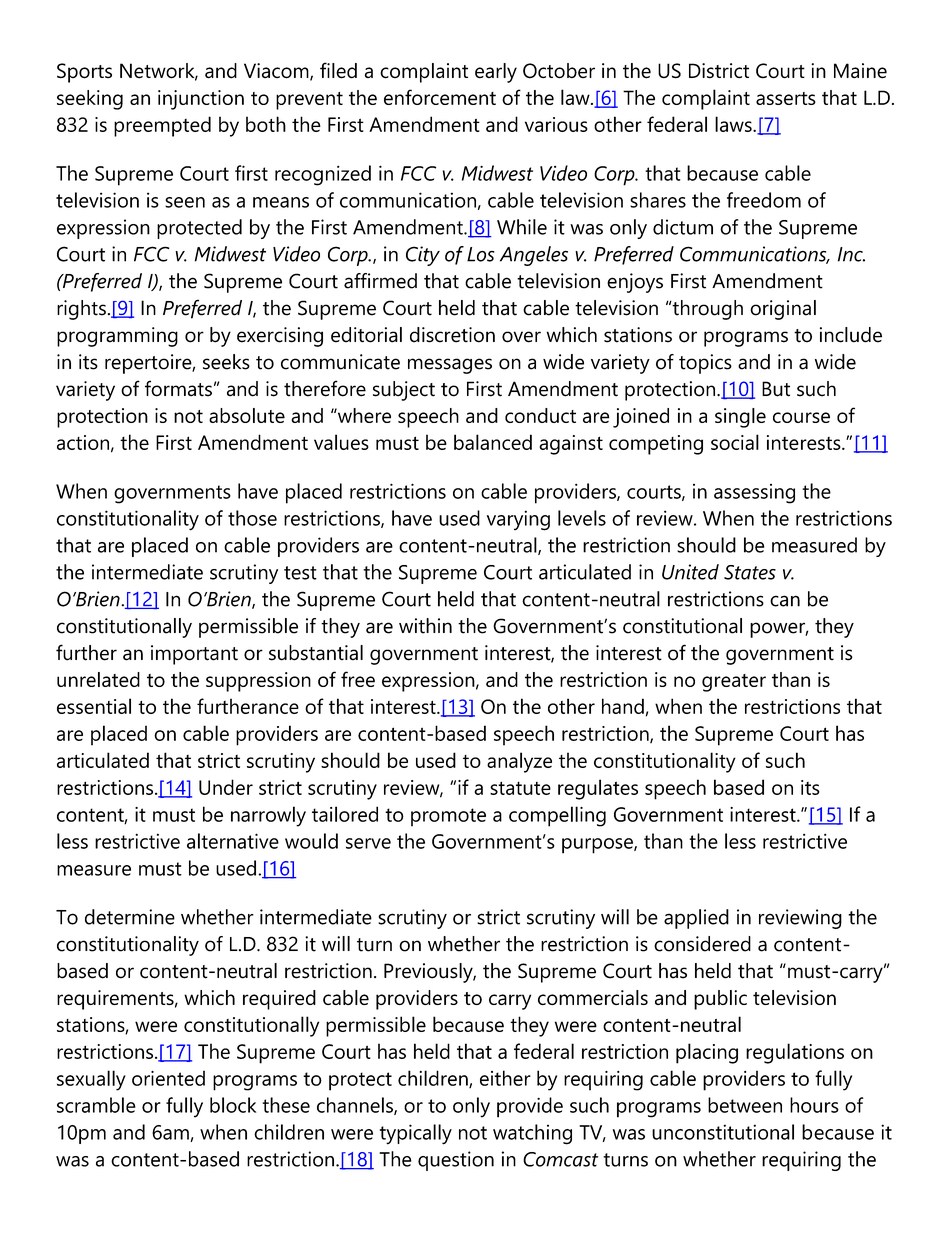 The height and width of the image is (1233, 952). What do you see at coordinates (233, 1105) in the image?
I see `block` at bounding box center [233, 1105].
